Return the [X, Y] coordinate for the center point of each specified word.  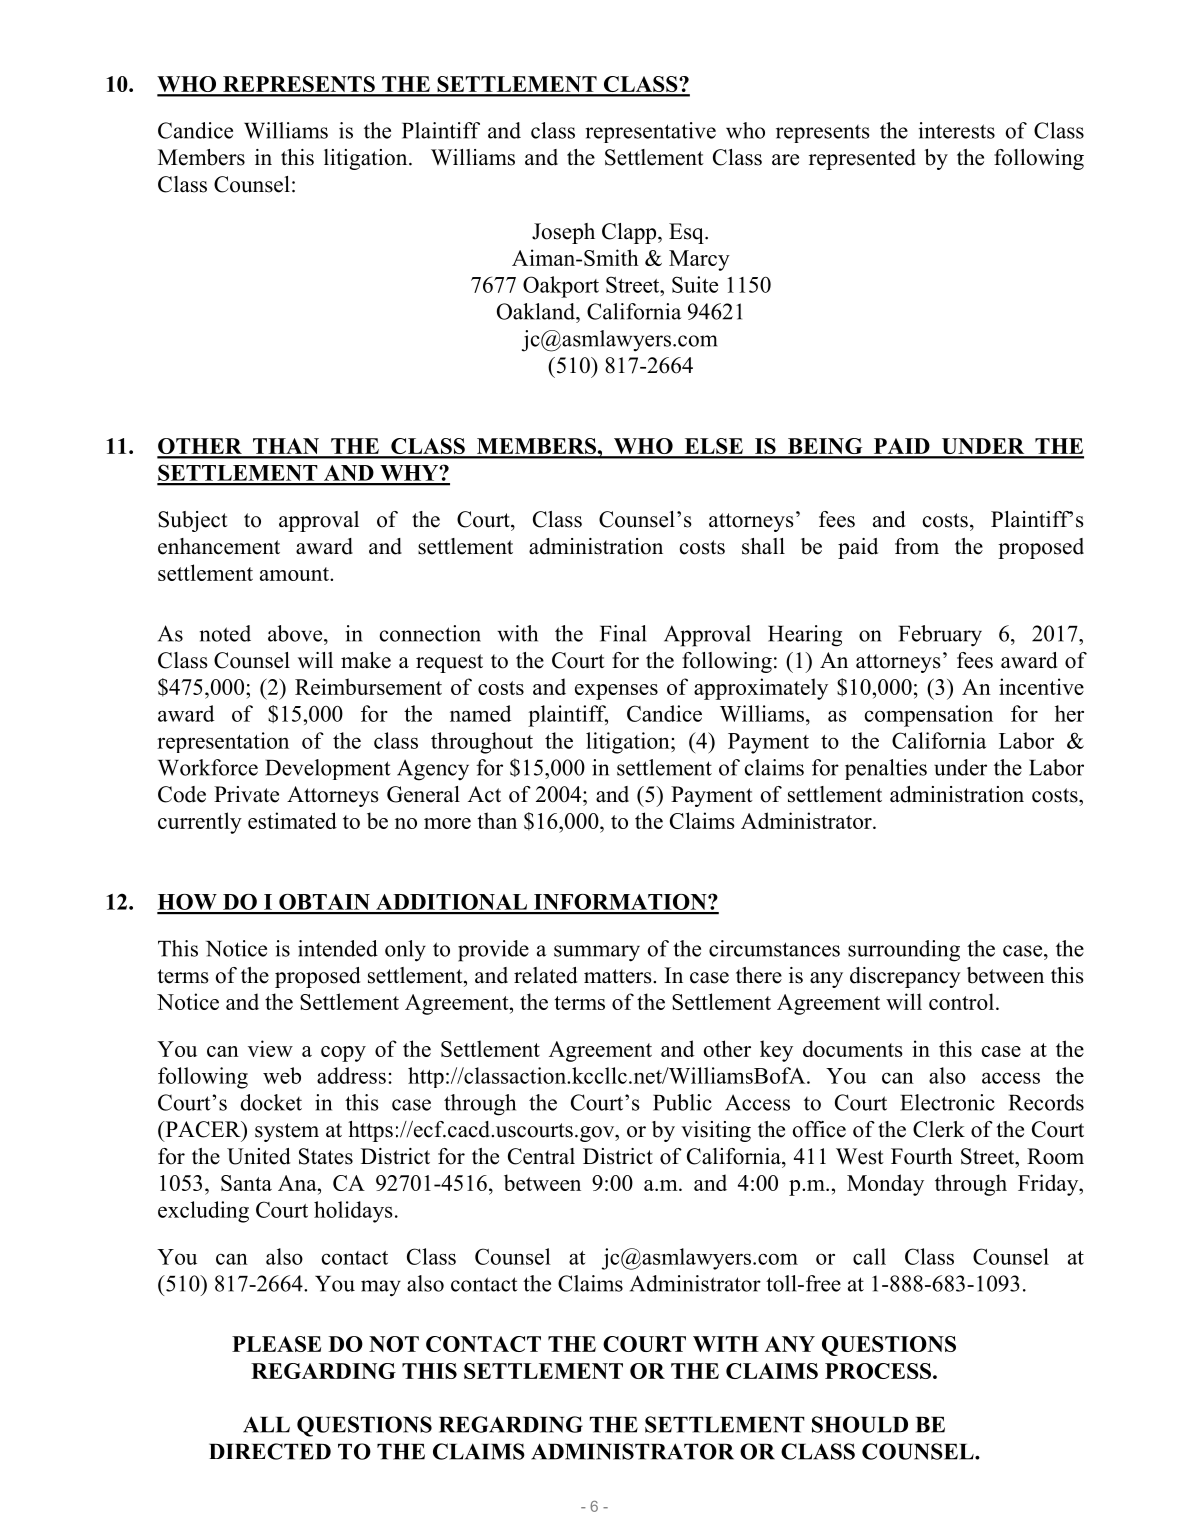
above [296, 633]
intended [338, 948]
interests [957, 130]
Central [541, 1156]
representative [650, 132]
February [940, 636]
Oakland [537, 311]
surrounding [904, 951]
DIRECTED [270, 1451]
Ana [298, 1183]
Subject [193, 521]
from [917, 546]
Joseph [563, 233]
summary [597, 953]
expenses [616, 692]
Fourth [922, 1156]
